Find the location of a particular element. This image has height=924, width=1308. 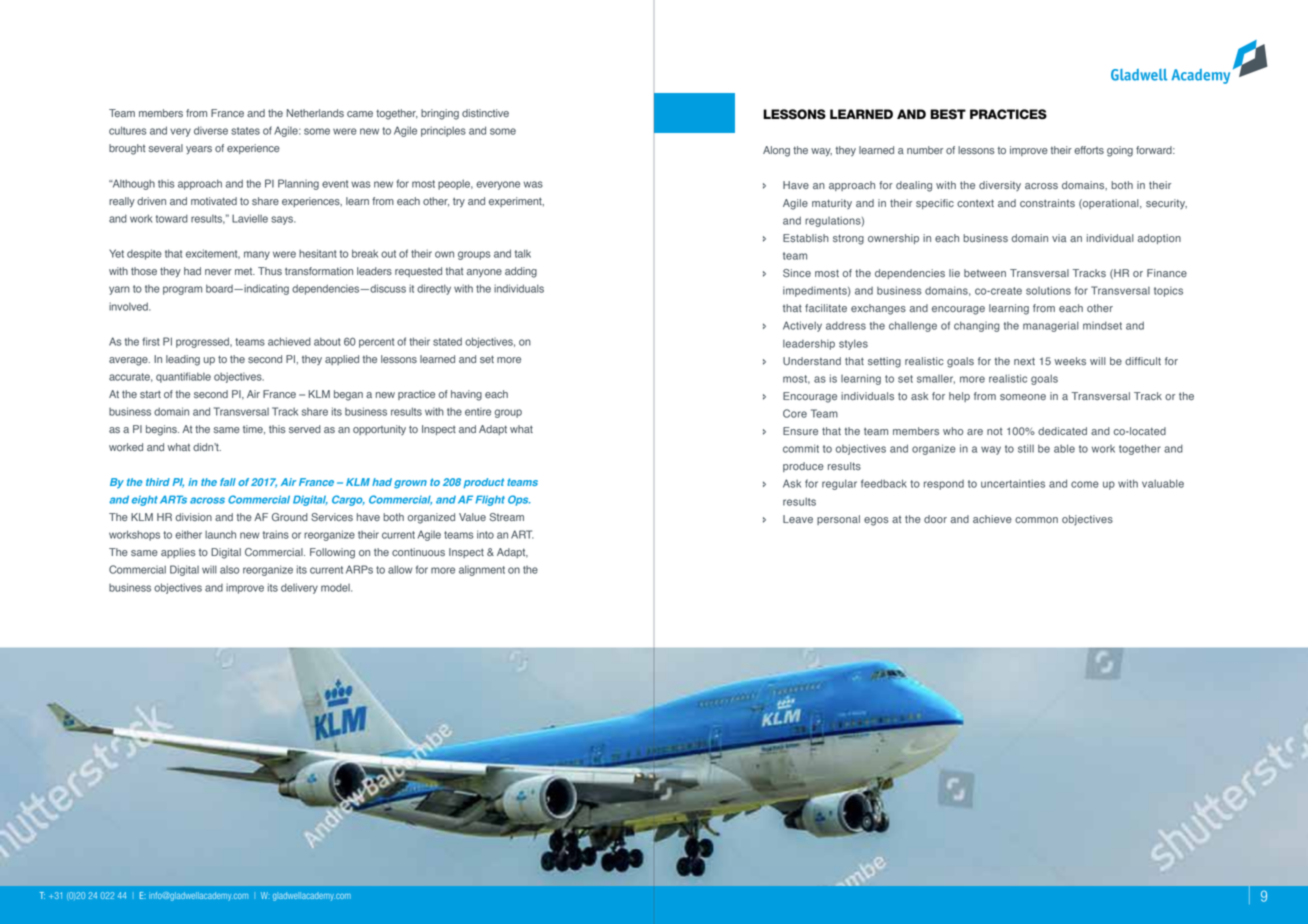

dedicated is located at coordinates (1062, 431).
